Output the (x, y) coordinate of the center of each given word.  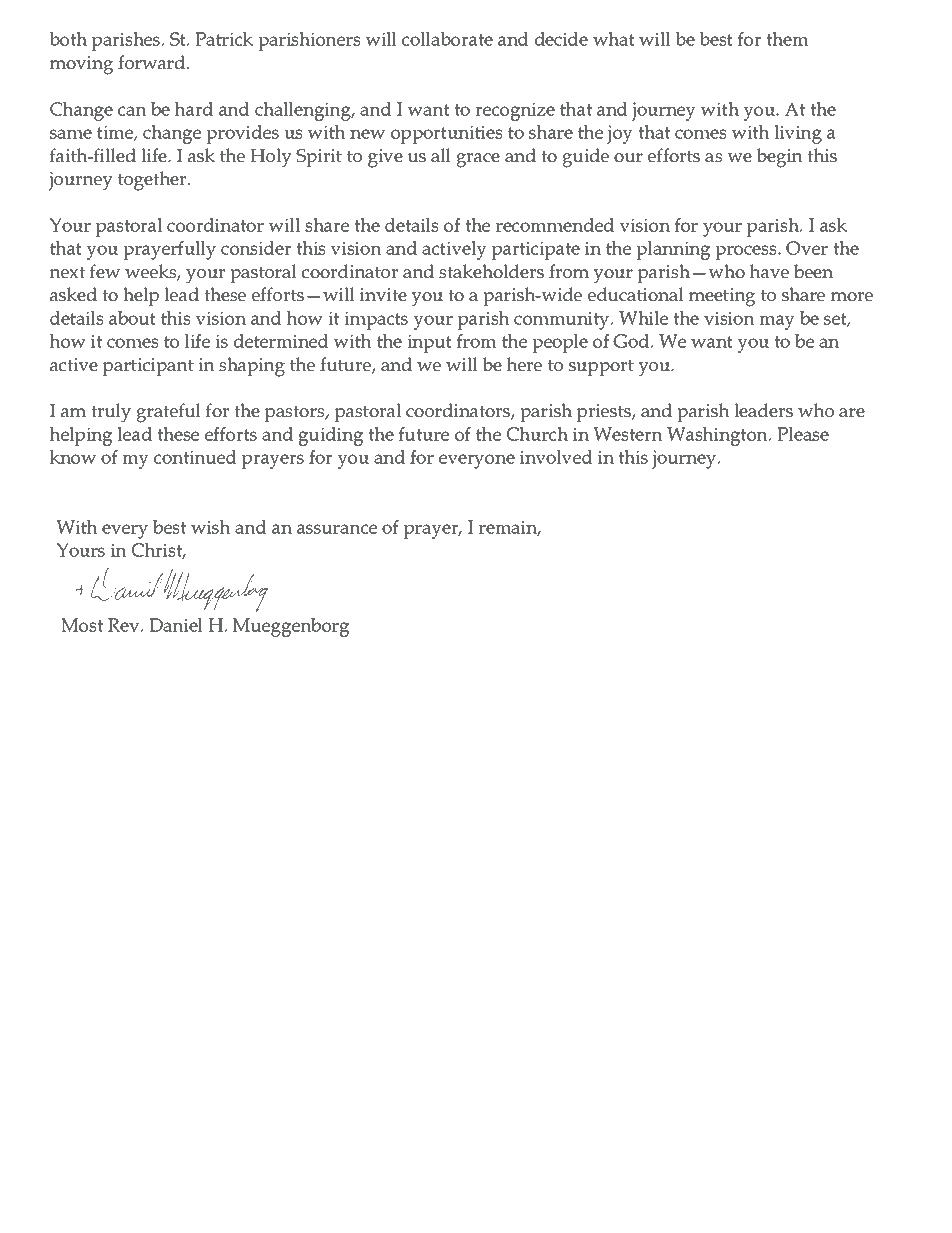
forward (153, 62)
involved (556, 457)
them (787, 39)
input (429, 343)
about (132, 318)
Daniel (176, 625)
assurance (337, 529)
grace (478, 160)
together (153, 181)
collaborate (447, 39)
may (777, 322)
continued (195, 457)
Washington (718, 436)
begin (779, 158)
